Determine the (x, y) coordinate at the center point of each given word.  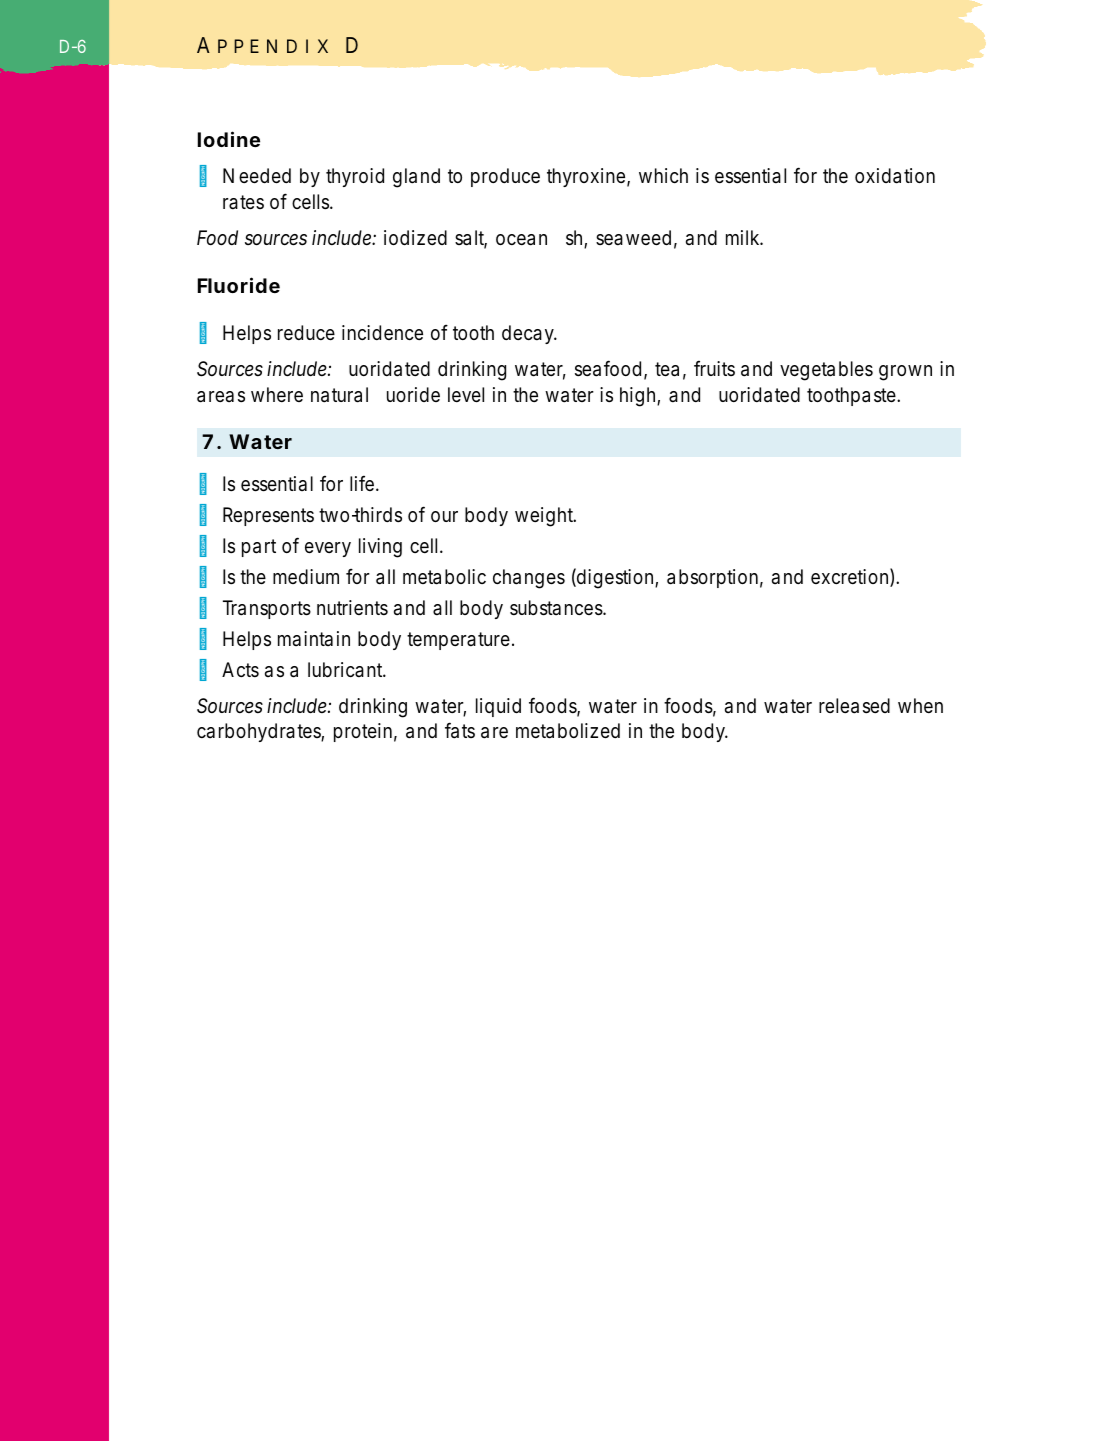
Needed (257, 176)
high (640, 397)
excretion (852, 577)
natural (339, 395)
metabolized (568, 731)
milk (744, 237)
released (854, 706)
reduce (306, 333)
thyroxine (588, 177)
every (328, 549)
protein (365, 732)
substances (558, 608)
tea (670, 371)
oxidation (895, 176)
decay (529, 334)
